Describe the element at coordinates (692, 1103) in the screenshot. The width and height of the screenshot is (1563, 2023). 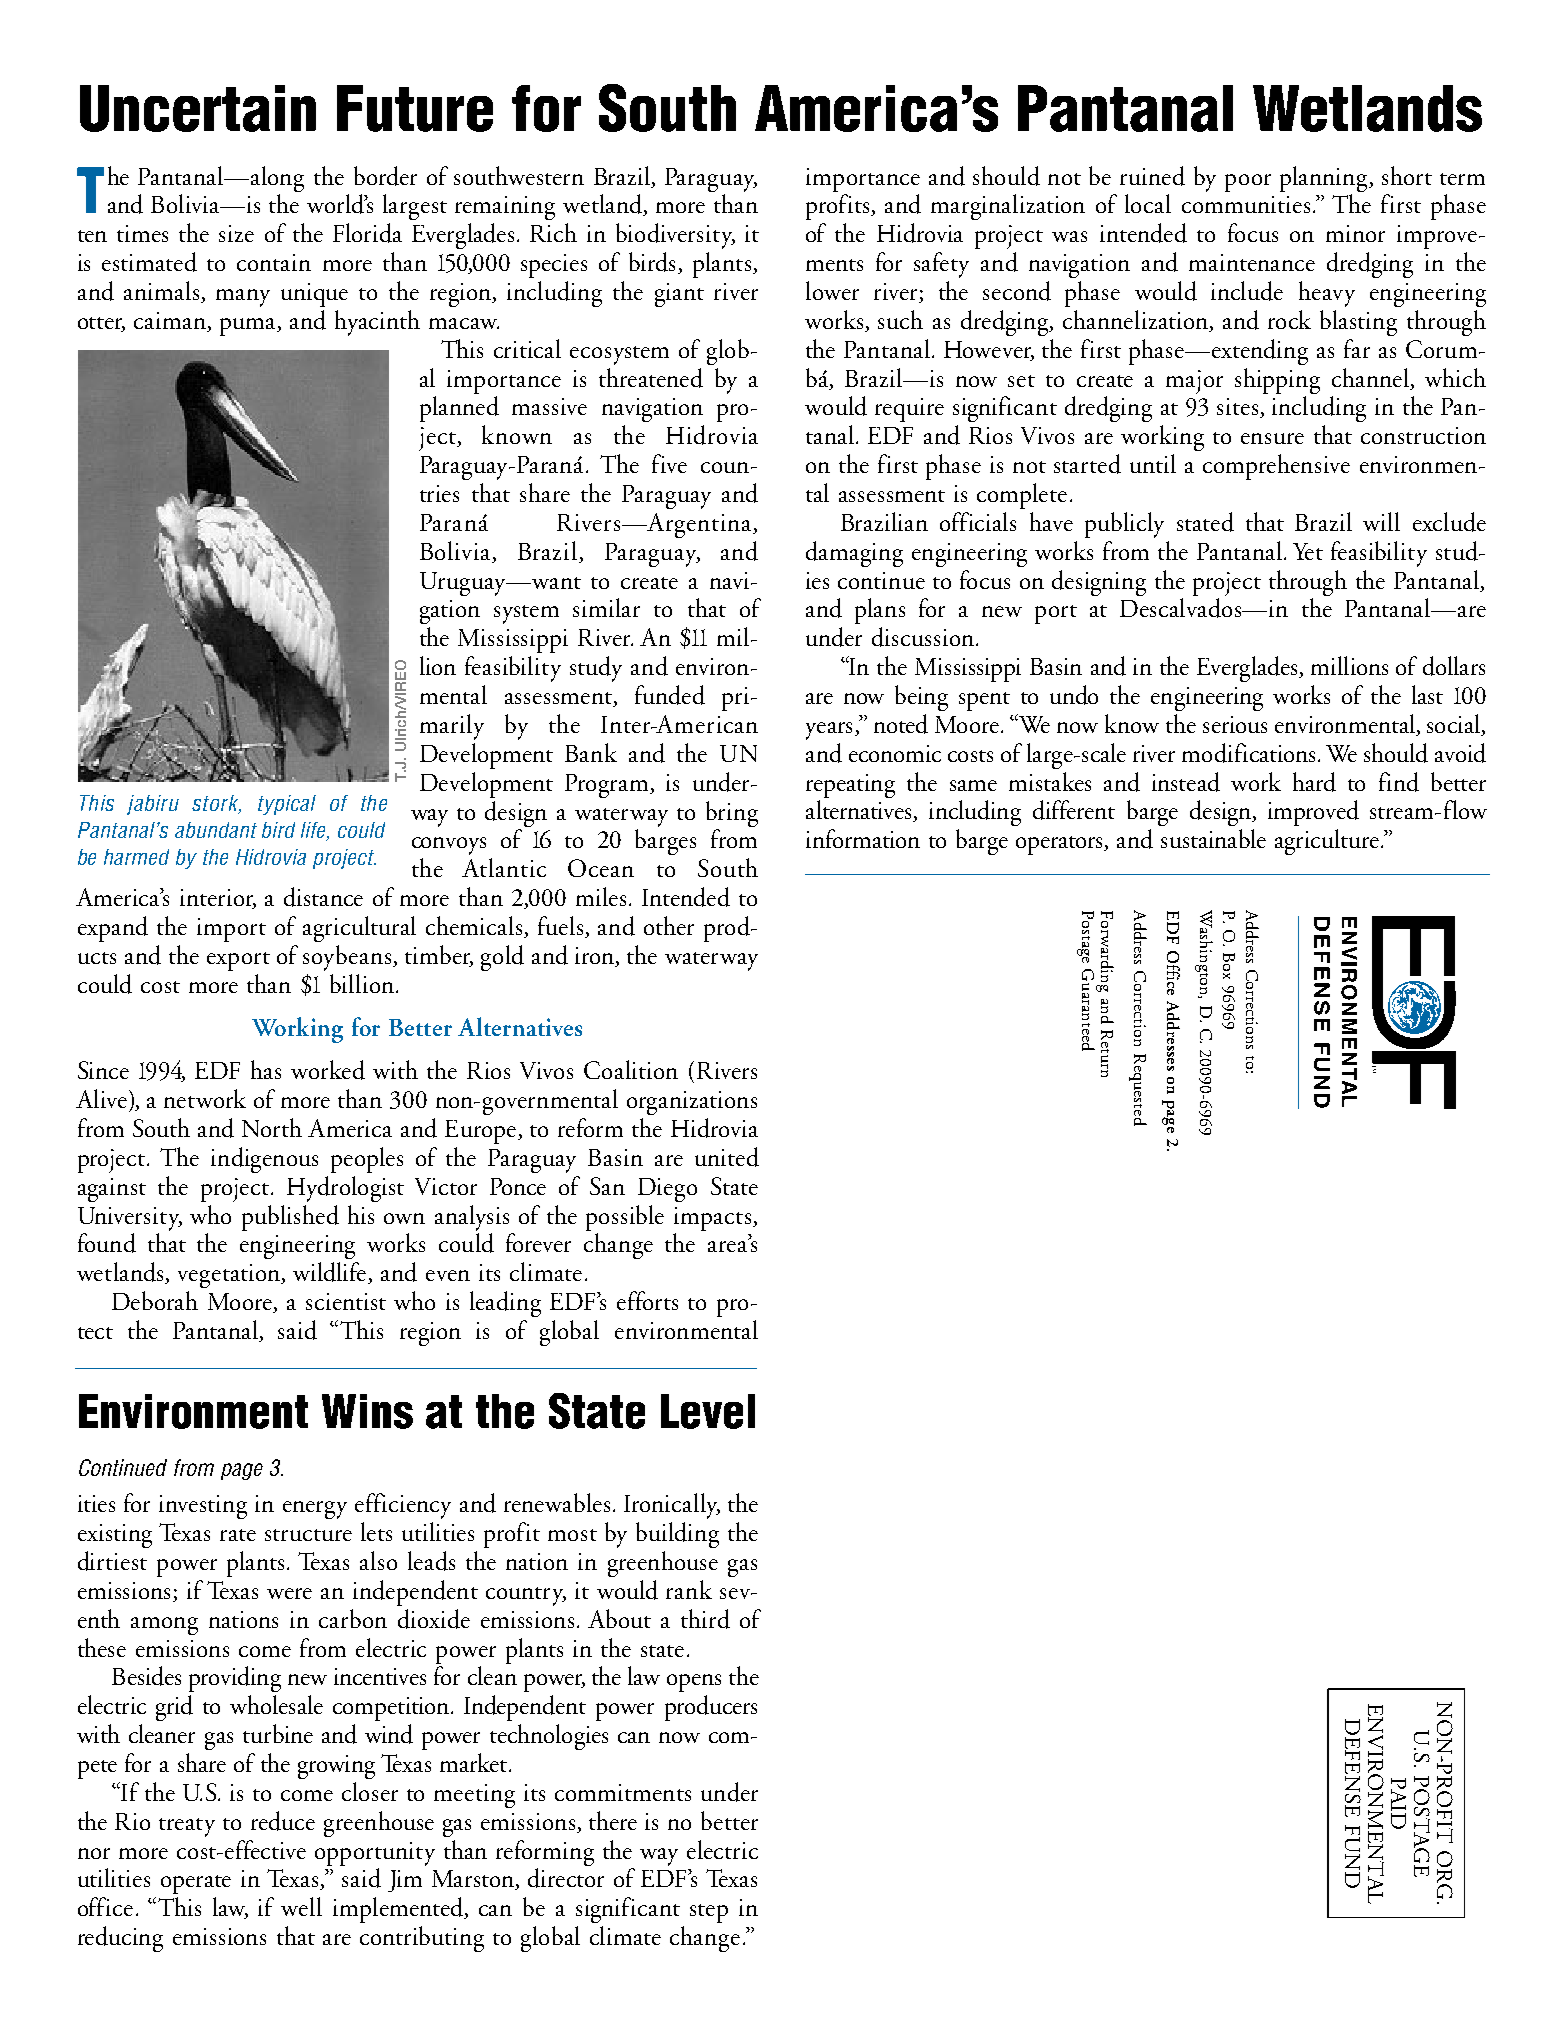
I see `organizations` at that location.
